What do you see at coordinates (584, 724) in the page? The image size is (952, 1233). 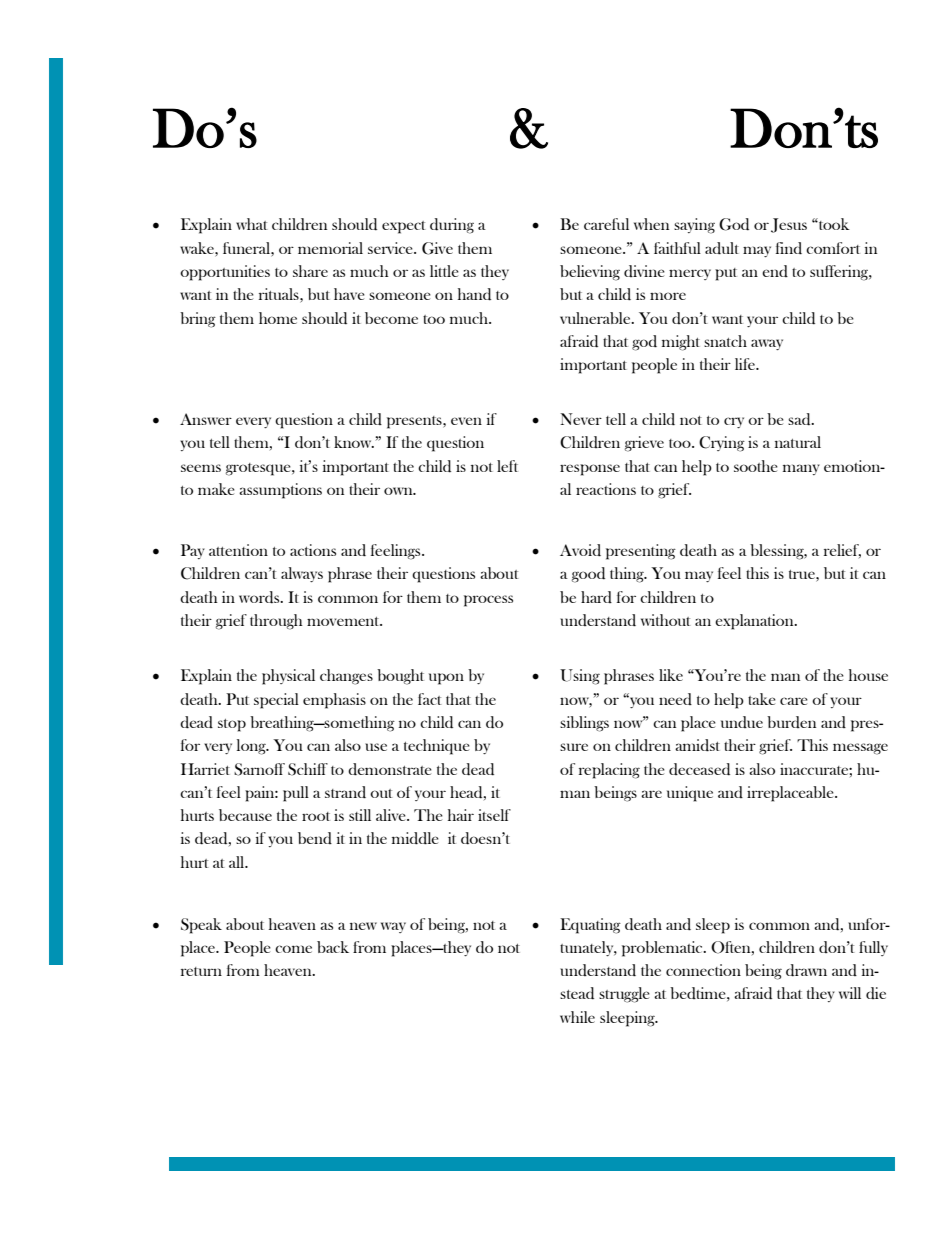 I see `siblings` at bounding box center [584, 724].
